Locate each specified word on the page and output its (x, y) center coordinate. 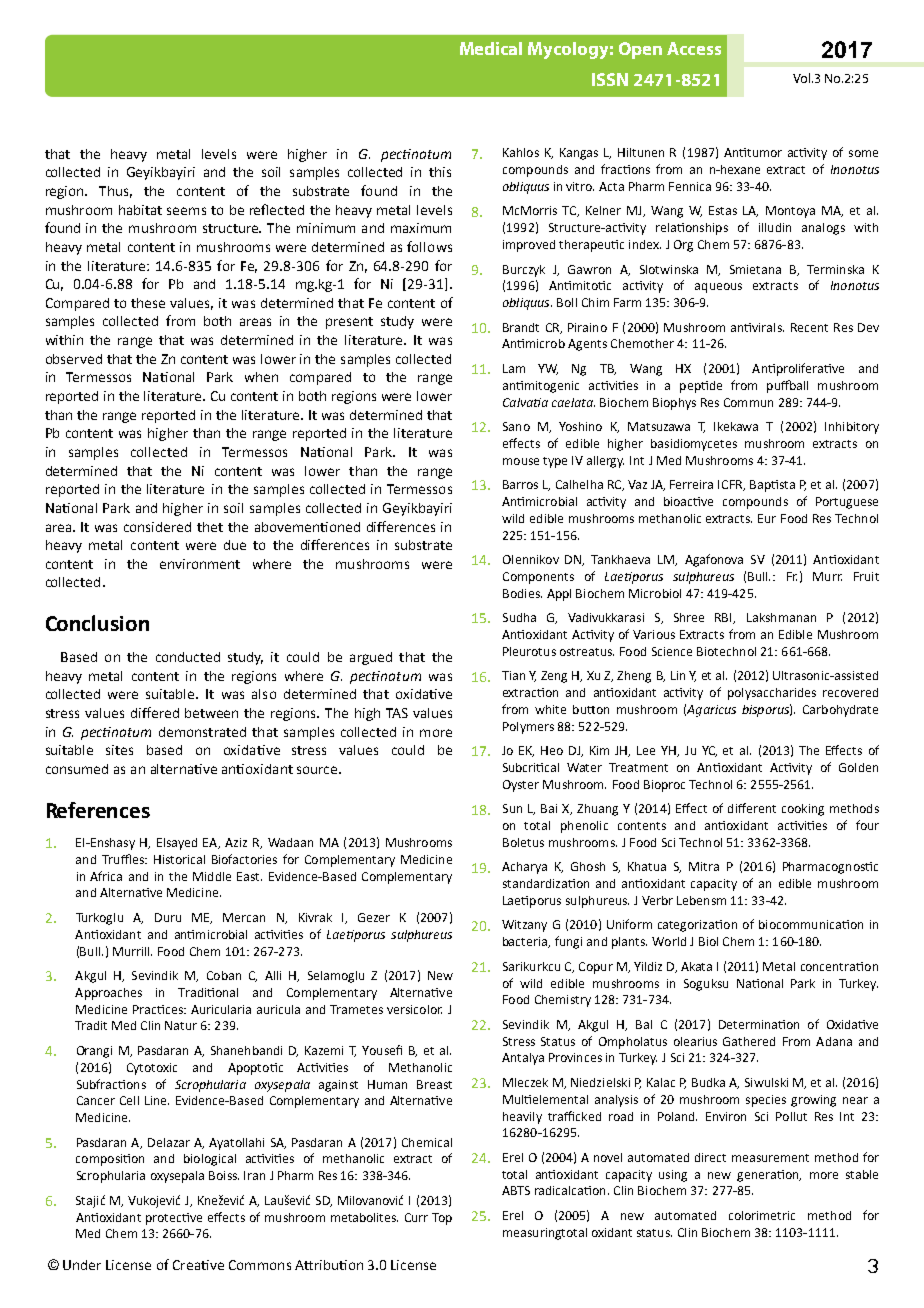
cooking (803, 810)
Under (82, 1265)
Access (694, 48)
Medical (491, 48)
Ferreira (691, 484)
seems (186, 211)
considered (157, 527)
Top (442, 1219)
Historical (179, 859)
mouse (521, 461)
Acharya (524, 868)
